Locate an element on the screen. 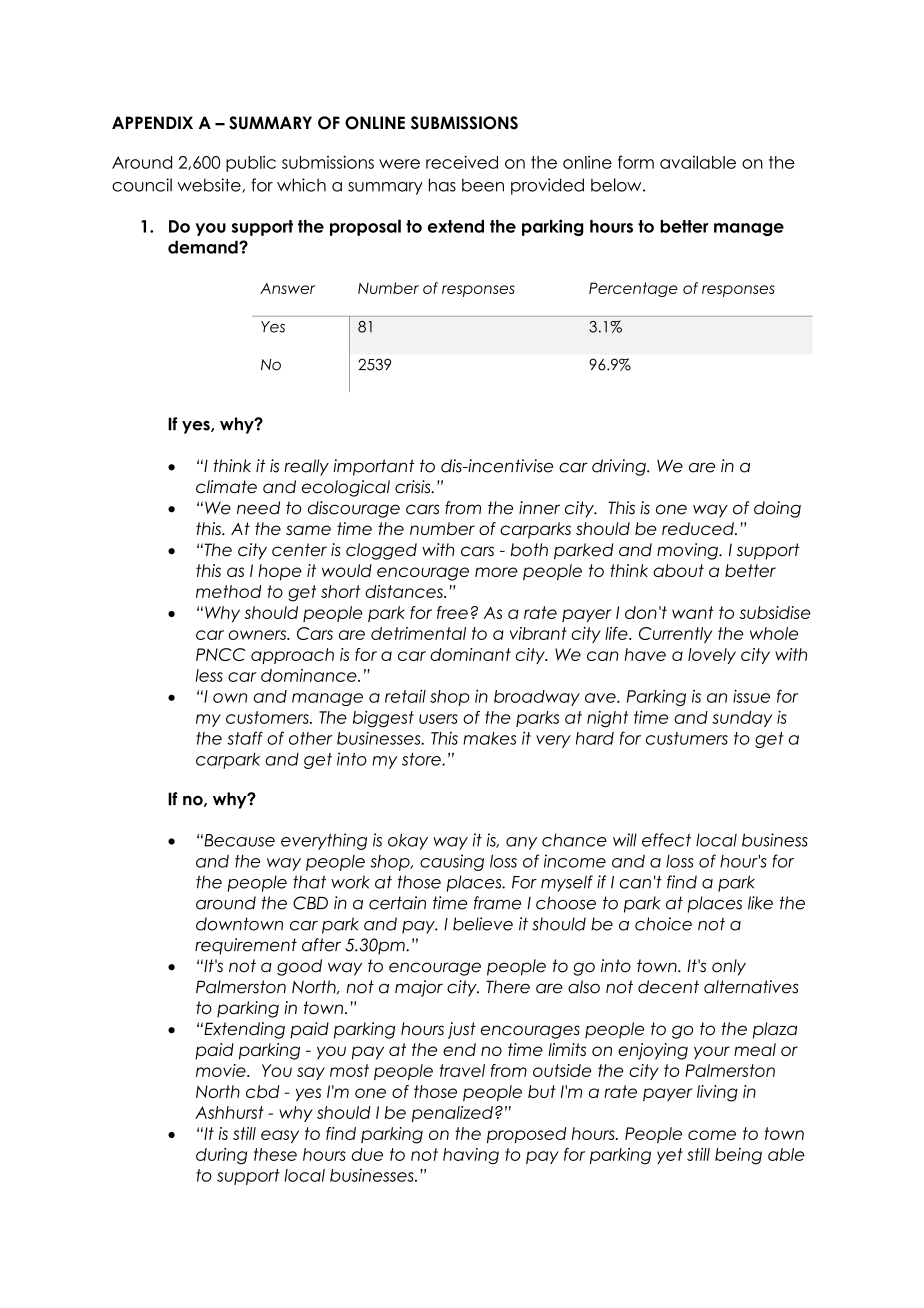  public is located at coordinates (251, 164).
